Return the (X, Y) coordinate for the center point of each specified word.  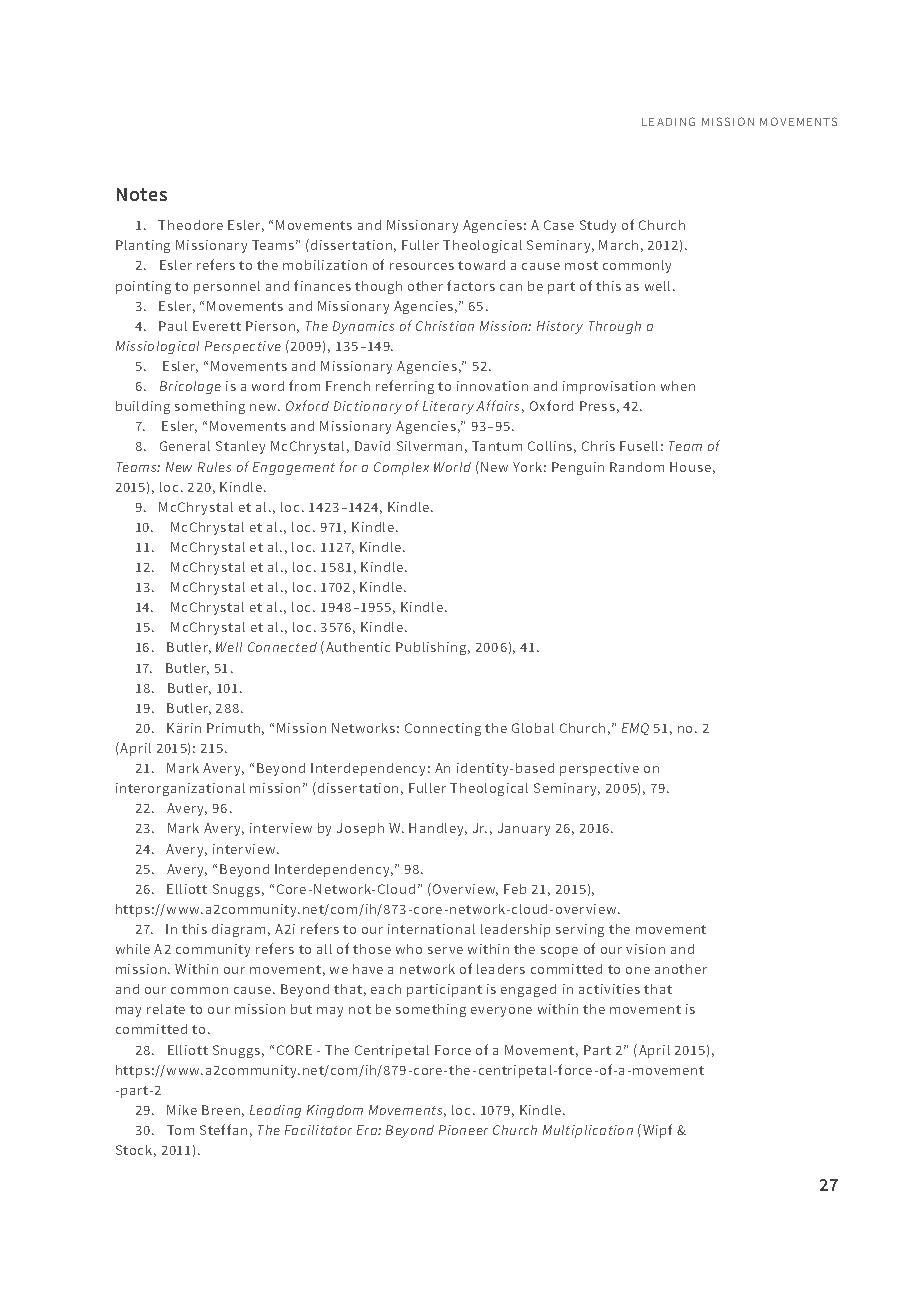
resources (422, 266)
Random (637, 467)
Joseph (360, 829)
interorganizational (180, 789)
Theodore (190, 225)
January (524, 829)
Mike (182, 1110)
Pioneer (463, 1130)
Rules (214, 467)
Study (598, 226)
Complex (401, 468)
